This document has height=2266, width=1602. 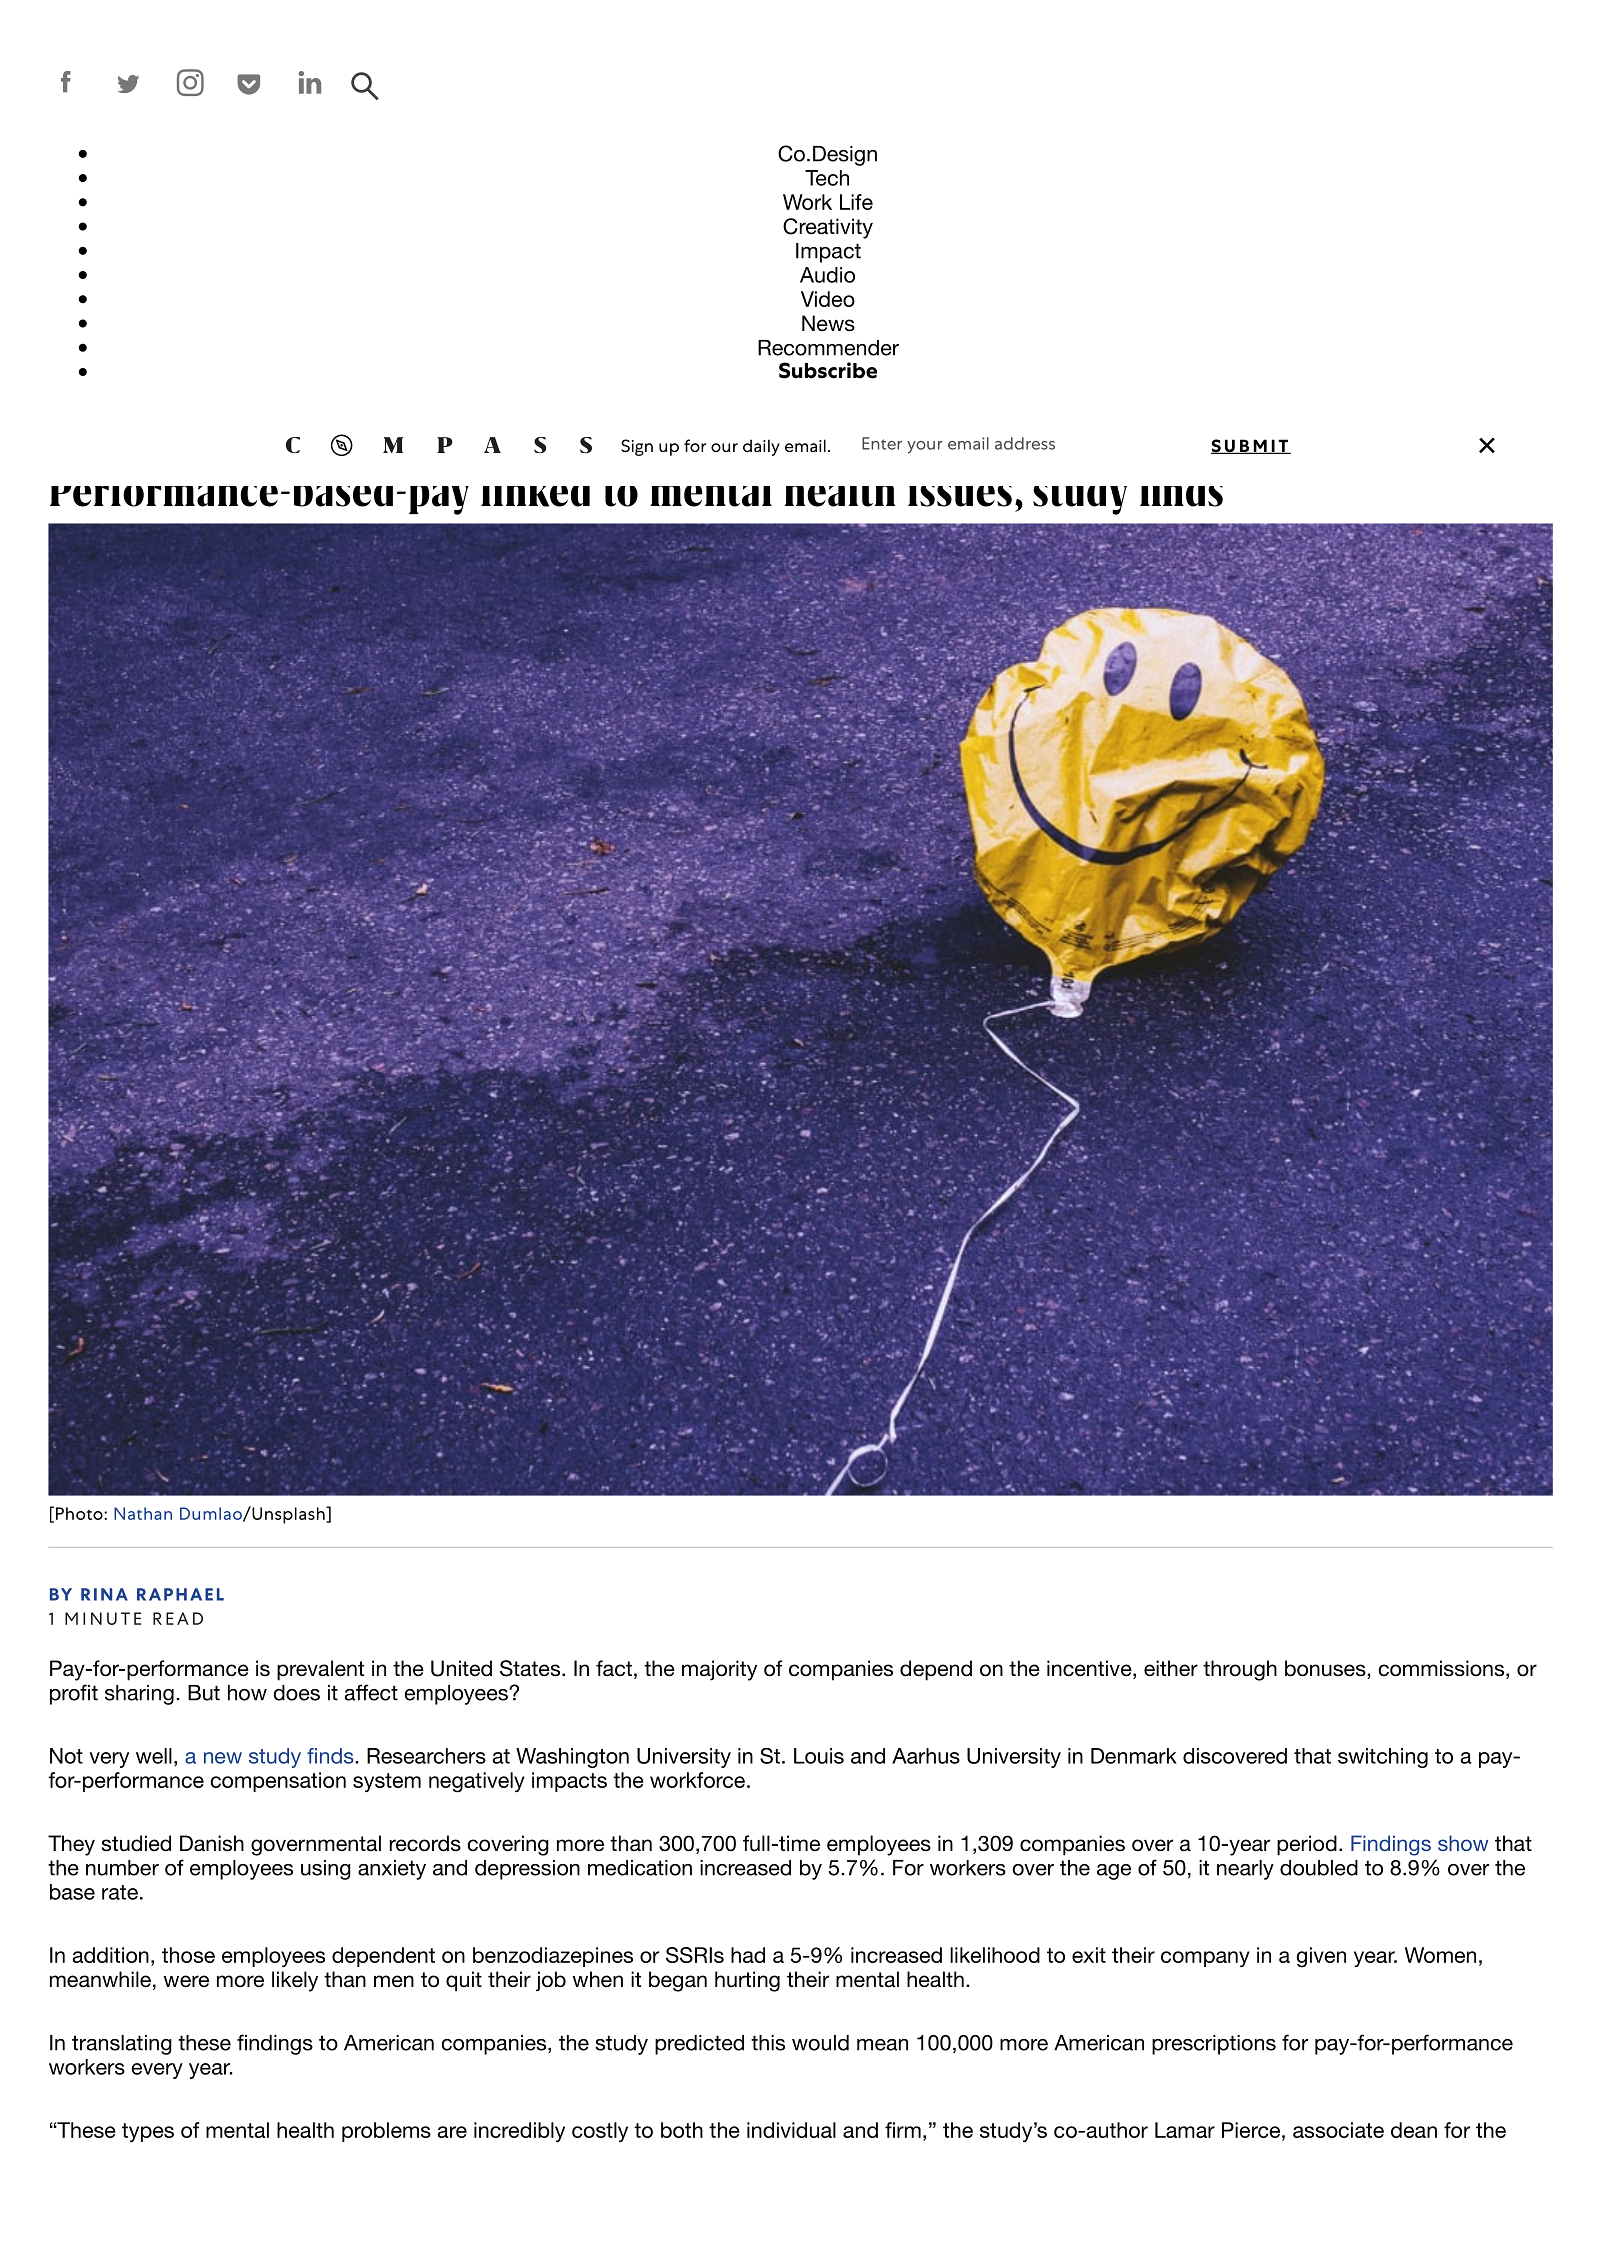 I want to click on translating, so click(x=122, y=2045).
